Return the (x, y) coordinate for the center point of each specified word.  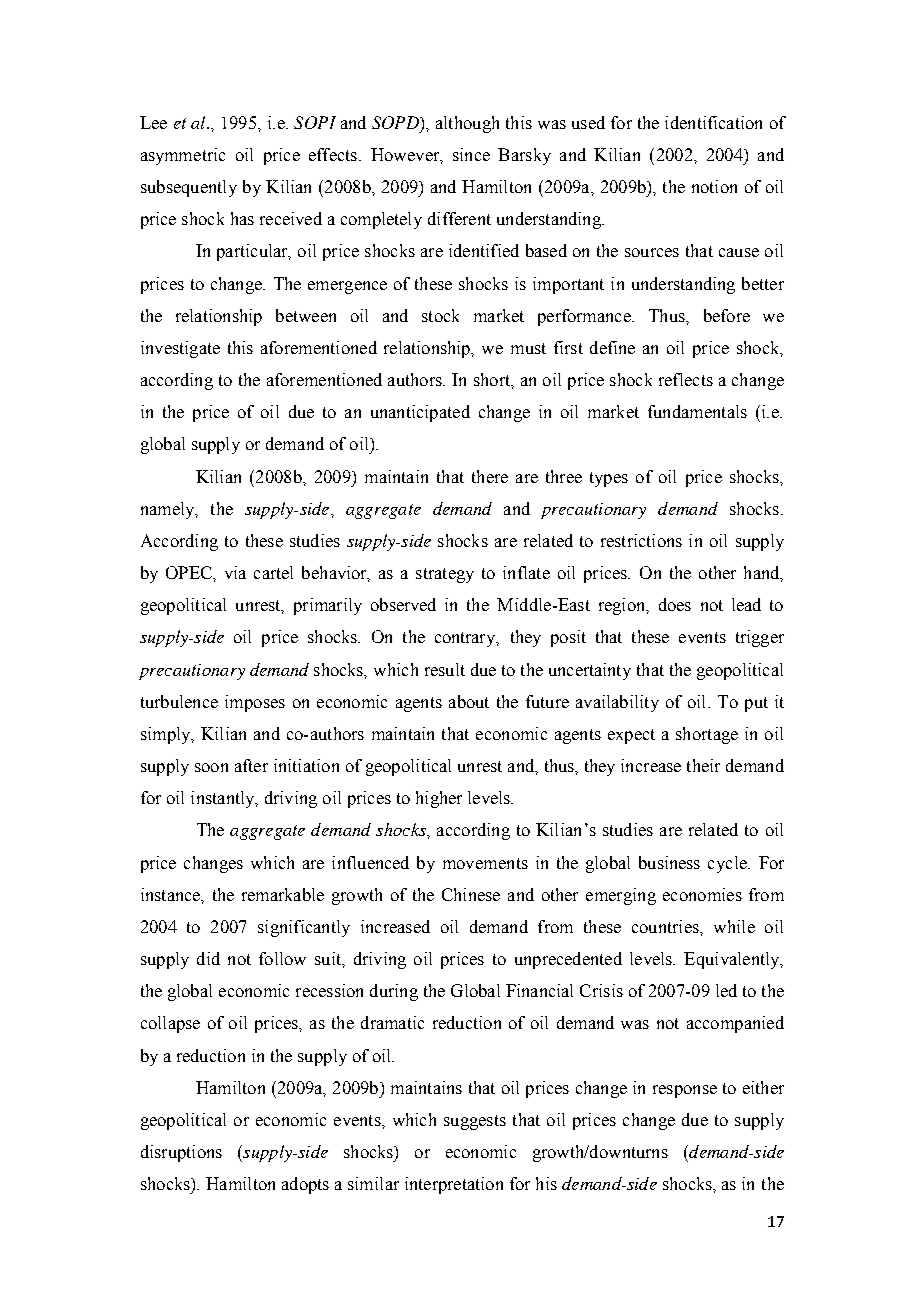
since (471, 154)
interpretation (454, 1185)
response (685, 1091)
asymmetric (183, 156)
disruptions (181, 1153)
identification (713, 122)
